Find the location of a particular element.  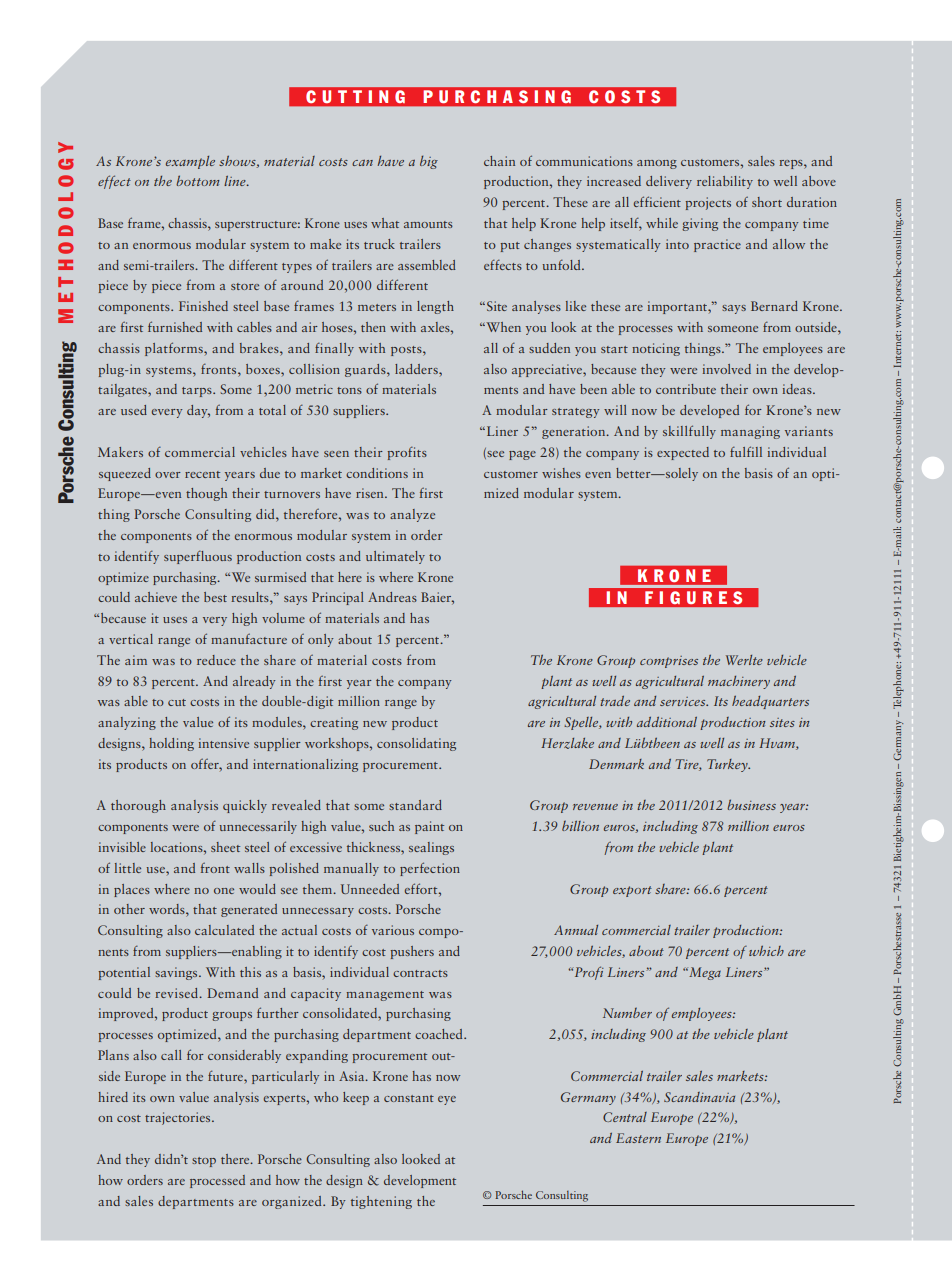

analyze is located at coordinates (412, 515).
